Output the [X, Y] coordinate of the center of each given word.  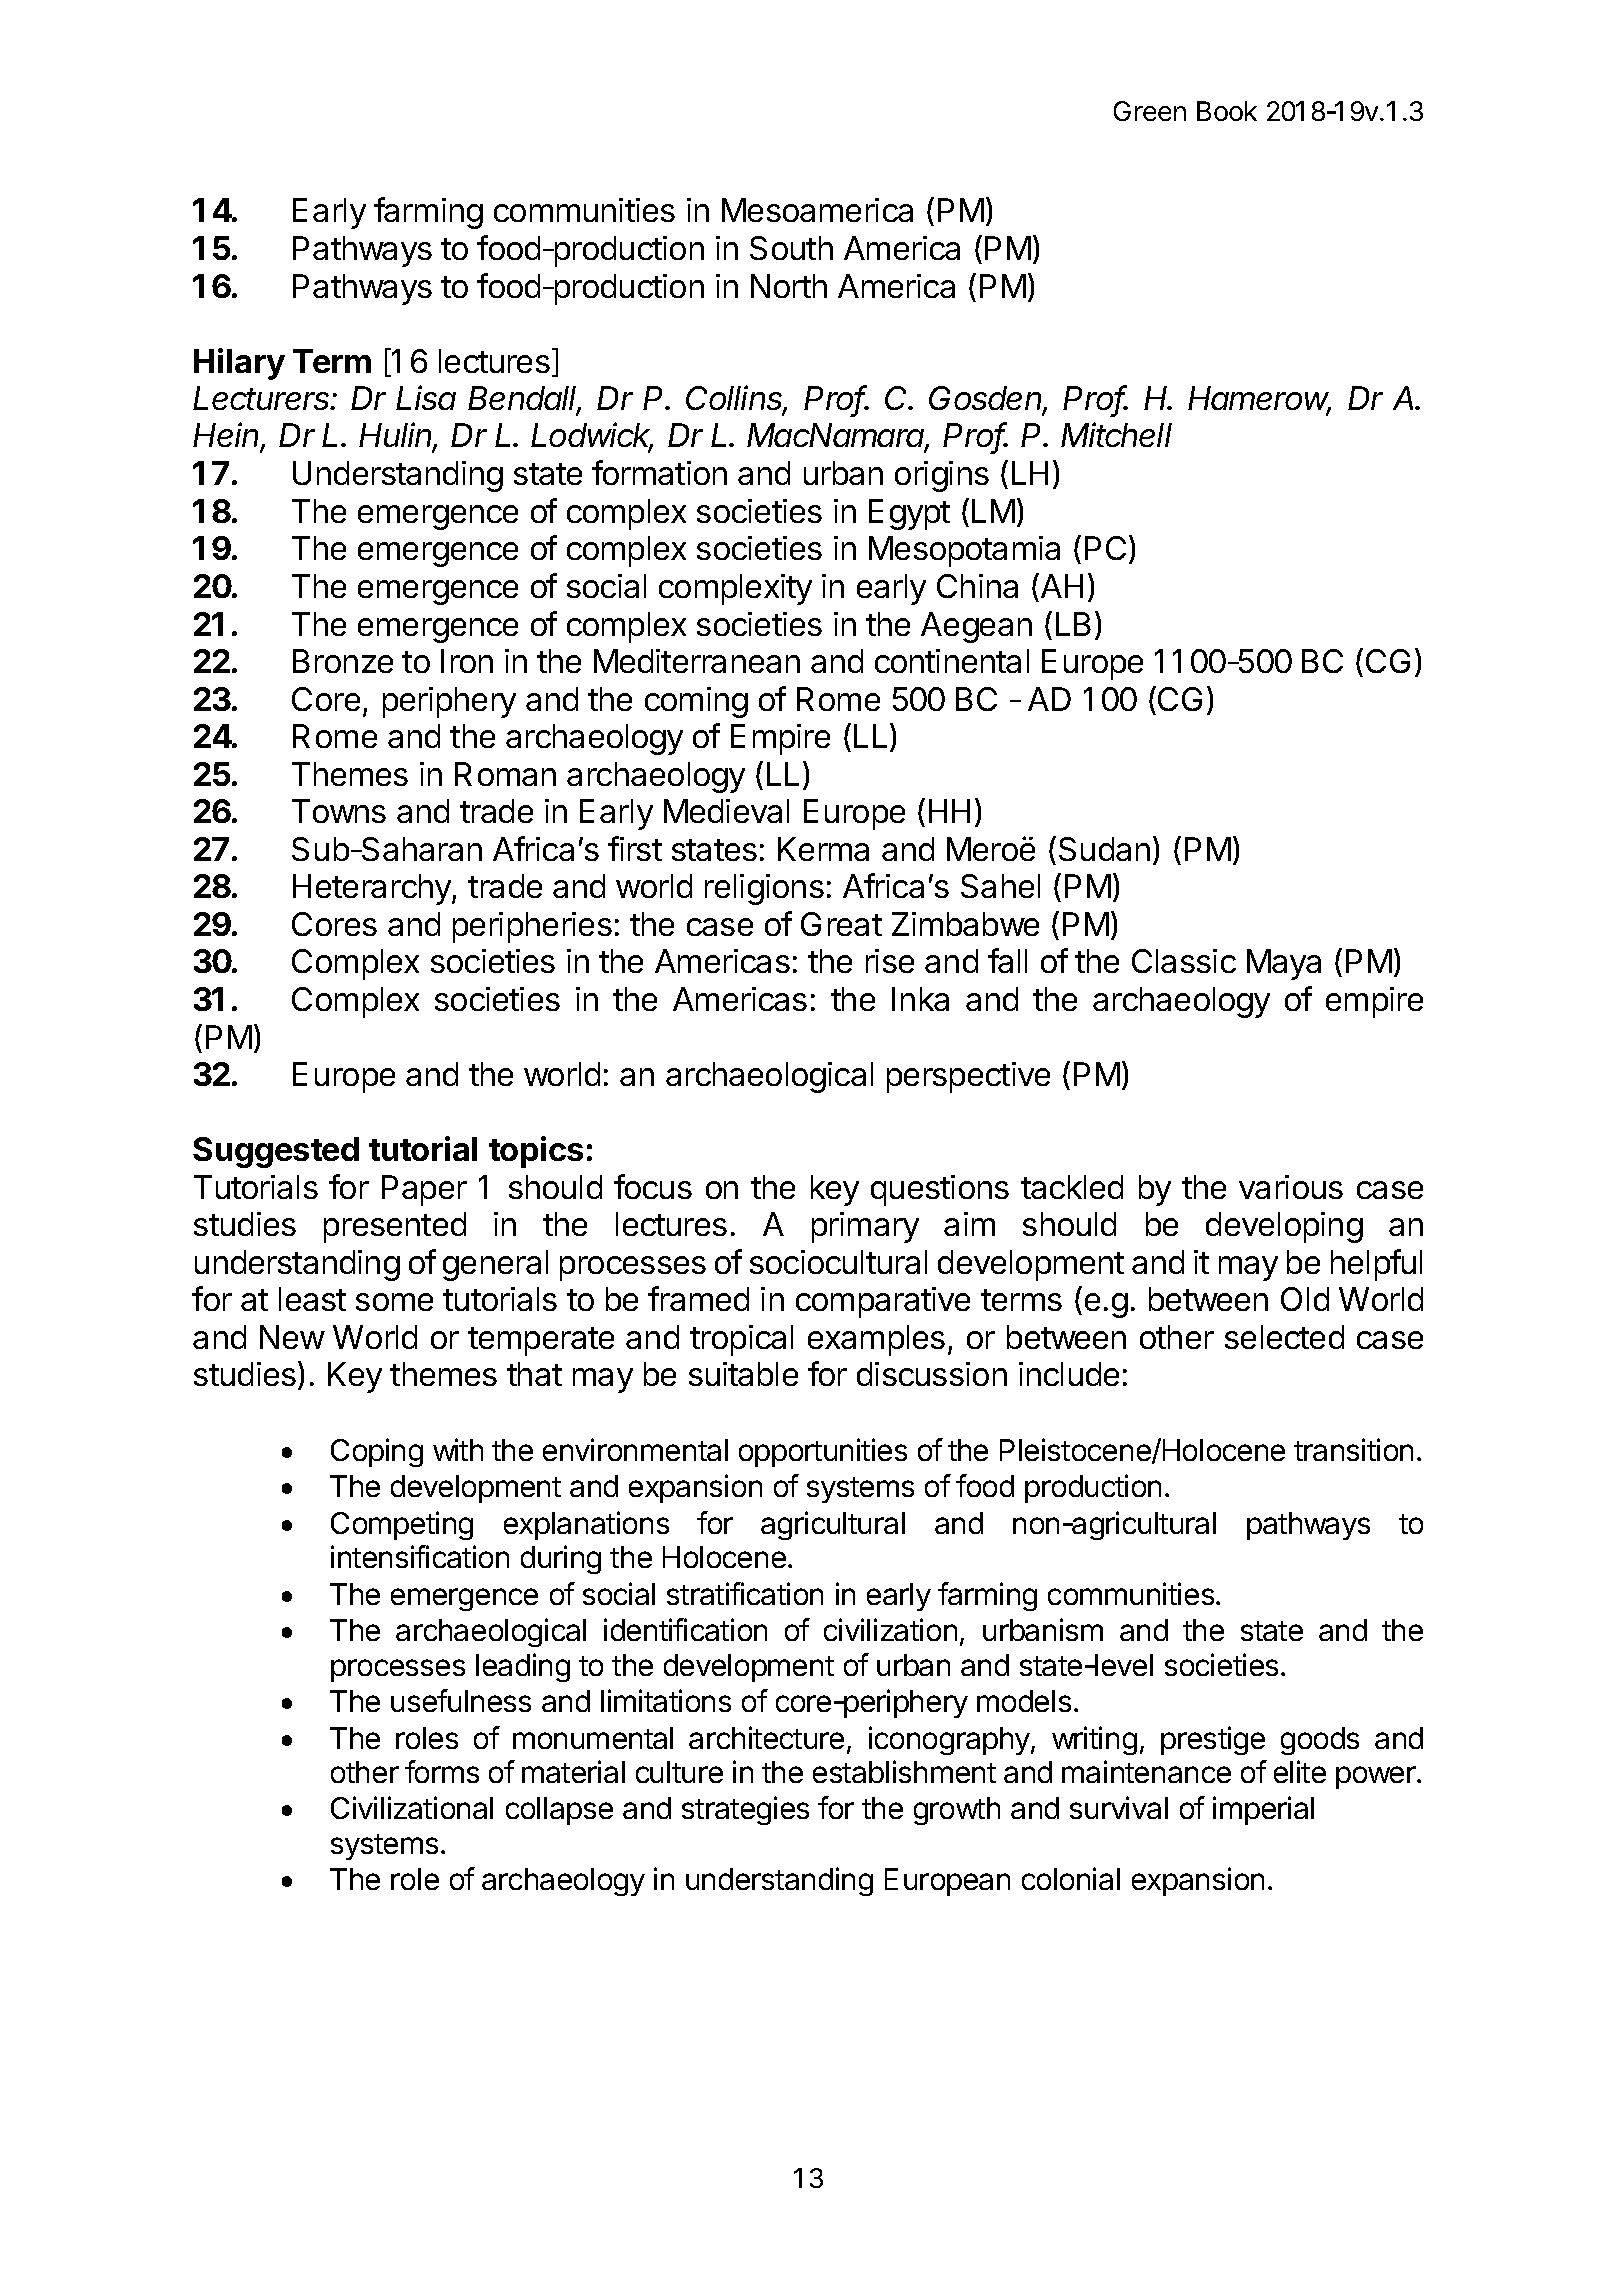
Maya [1284, 964]
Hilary [239, 364]
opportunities [823, 1452]
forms [442, 1771]
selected [1284, 1337]
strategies [745, 1810]
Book [1227, 111]
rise [890, 961]
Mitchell [1116, 434]
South [791, 248]
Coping [377, 1452]
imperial [1263, 1810]
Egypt [909, 514]
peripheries [532, 927]
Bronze [343, 661]
